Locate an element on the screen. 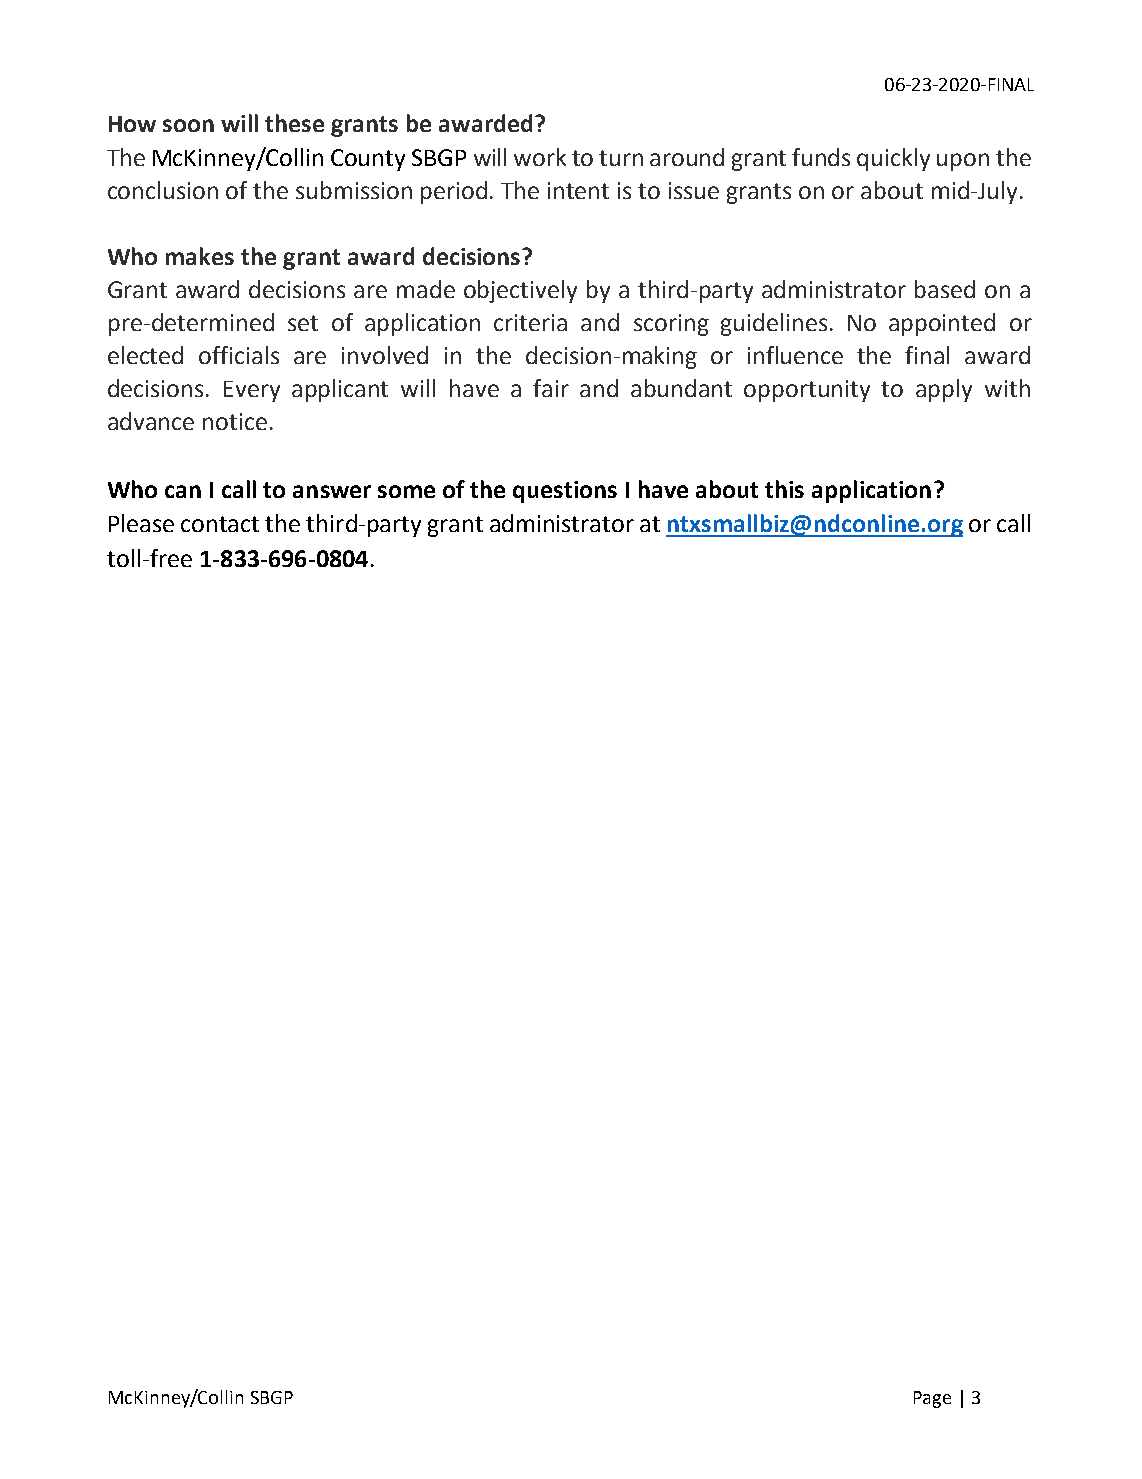 The width and height of the screenshot is (1142, 1479). answer is located at coordinates (332, 491).
